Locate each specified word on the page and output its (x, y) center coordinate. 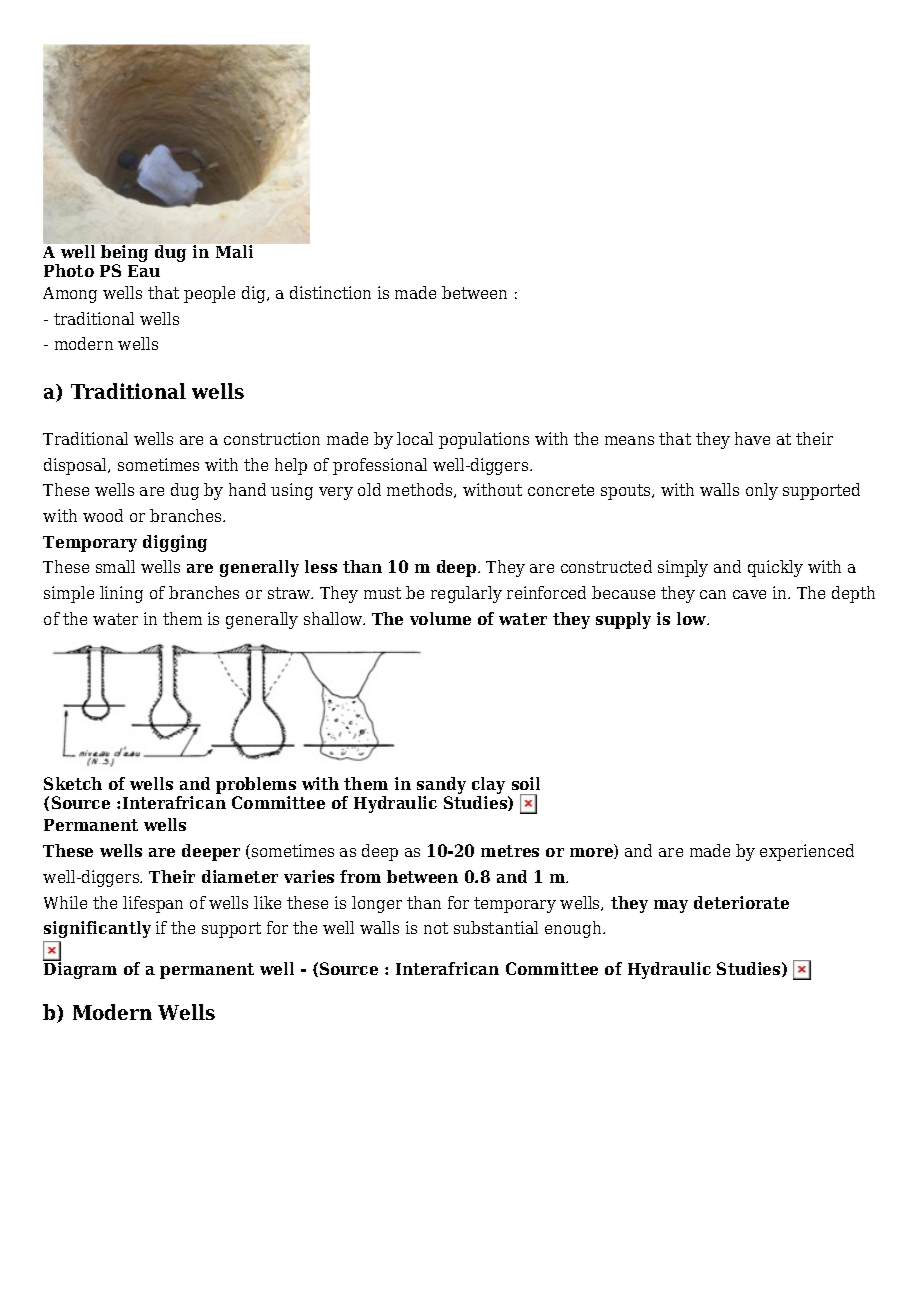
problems (256, 787)
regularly (466, 594)
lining (121, 594)
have (752, 438)
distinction (330, 292)
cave (749, 594)
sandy (441, 787)
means (629, 440)
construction (272, 438)
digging (175, 543)
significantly (97, 929)
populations (484, 440)
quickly (775, 568)
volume (440, 618)
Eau (144, 271)
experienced (807, 852)
